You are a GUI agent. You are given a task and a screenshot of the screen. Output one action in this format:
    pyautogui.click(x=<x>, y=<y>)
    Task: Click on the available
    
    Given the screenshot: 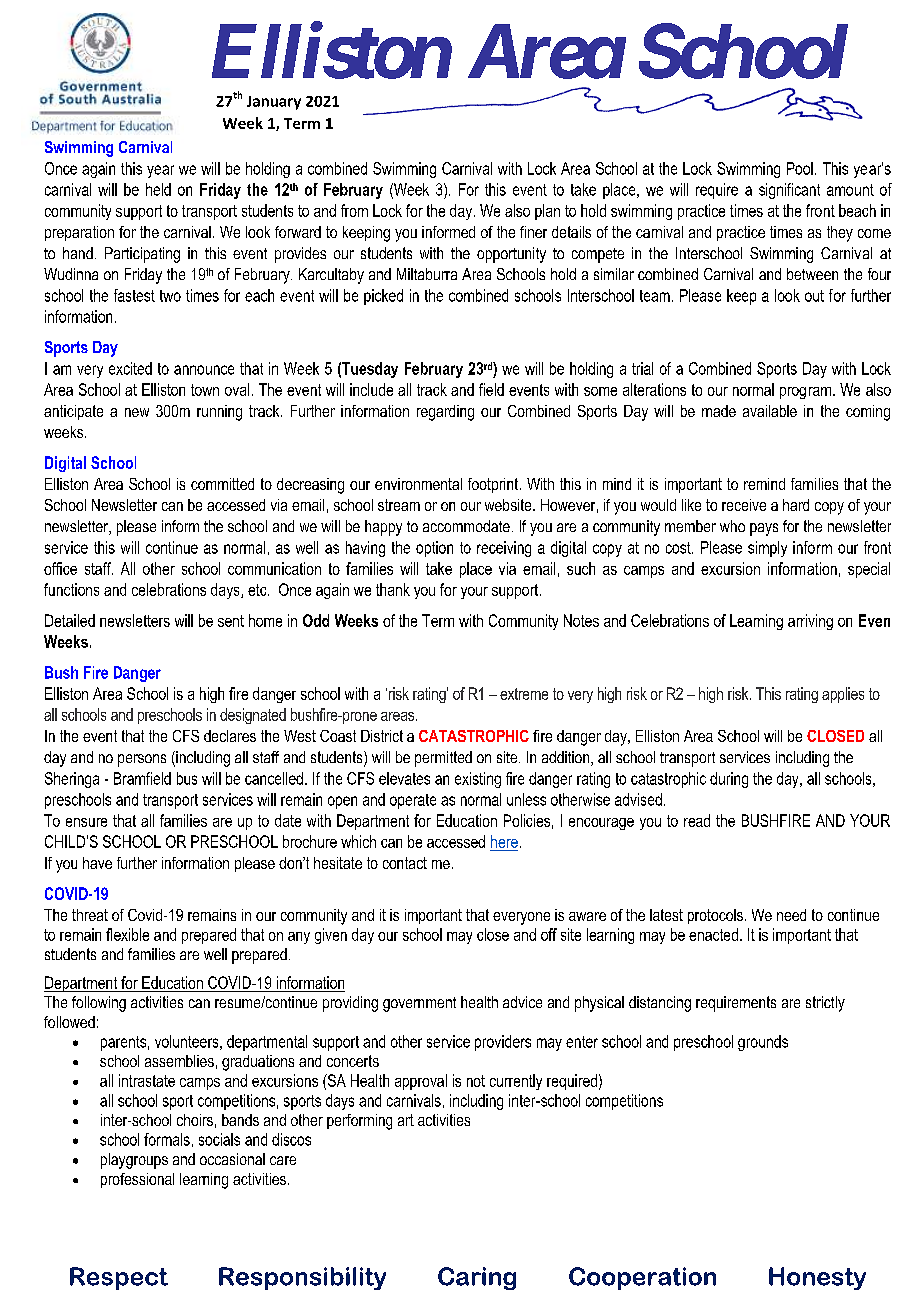 What is the action you would take?
    pyautogui.click(x=770, y=411)
